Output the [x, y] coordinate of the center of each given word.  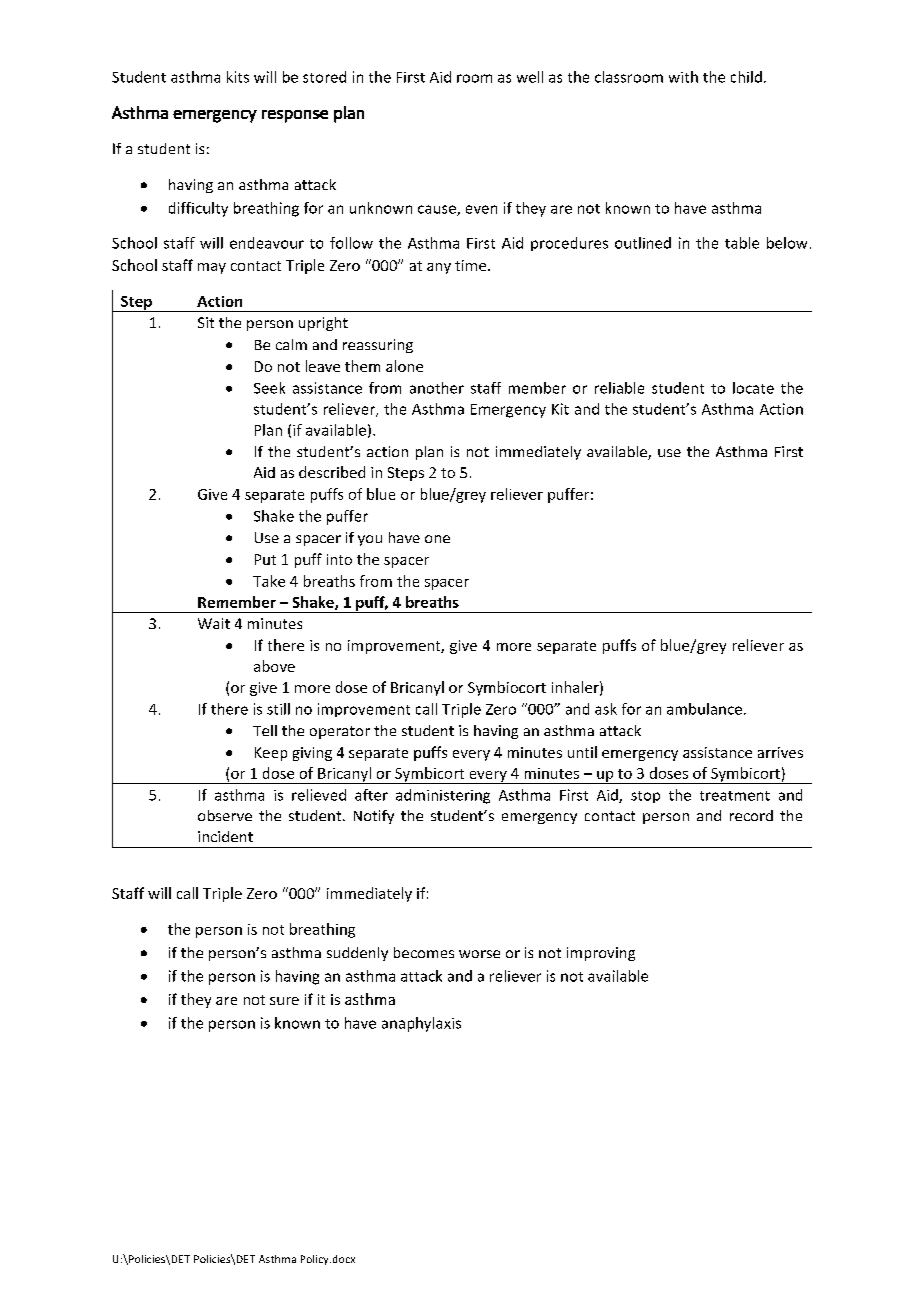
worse [479, 954]
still [278, 709]
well [530, 77]
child [746, 77]
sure [284, 1001]
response [295, 116]
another [437, 388]
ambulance [704, 709]
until [582, 752]
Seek [269, 388]
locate [753, 388]
